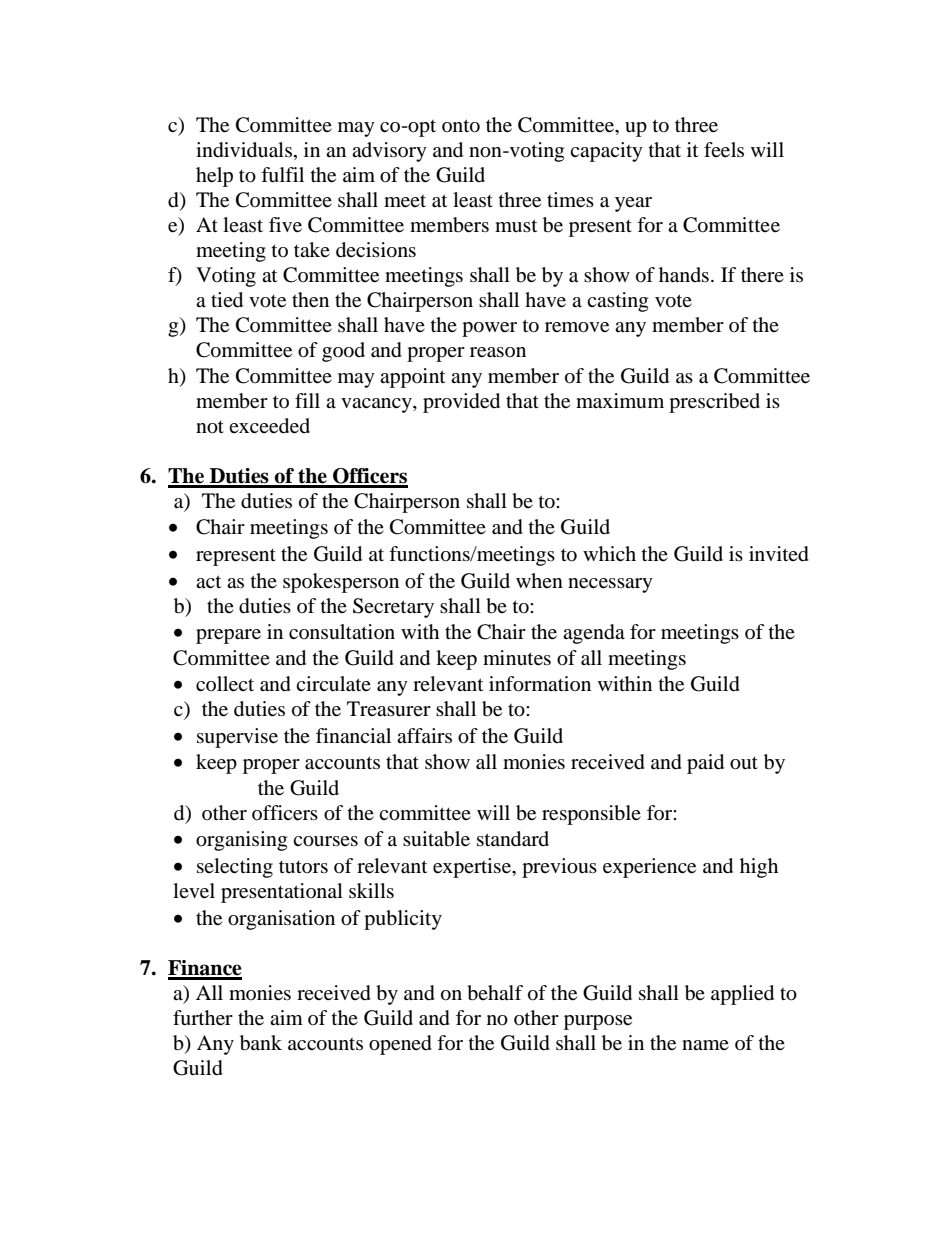 The image size is (952, 1233). What do you see at coordinates (705, 764) in the screenshot?
I see `paid` at bounding box center [705, 764].
